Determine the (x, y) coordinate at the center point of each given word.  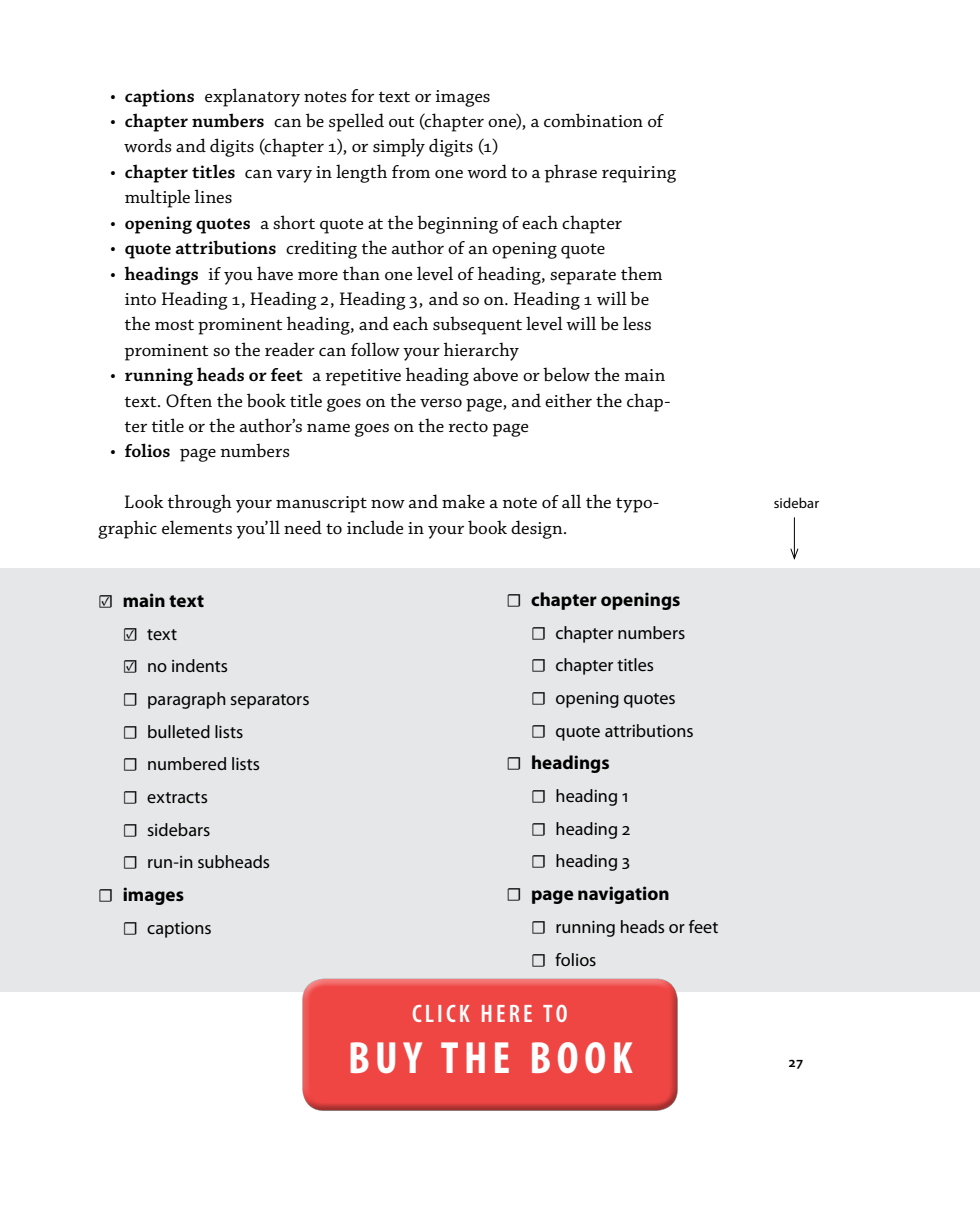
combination (593, 120)
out (401, 121)
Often (189, 400)
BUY (386, 1057)
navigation (623, 895)
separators (270, 701)
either (568, 400)
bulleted (179, 731)
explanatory (252, 97)
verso (441, 403)
